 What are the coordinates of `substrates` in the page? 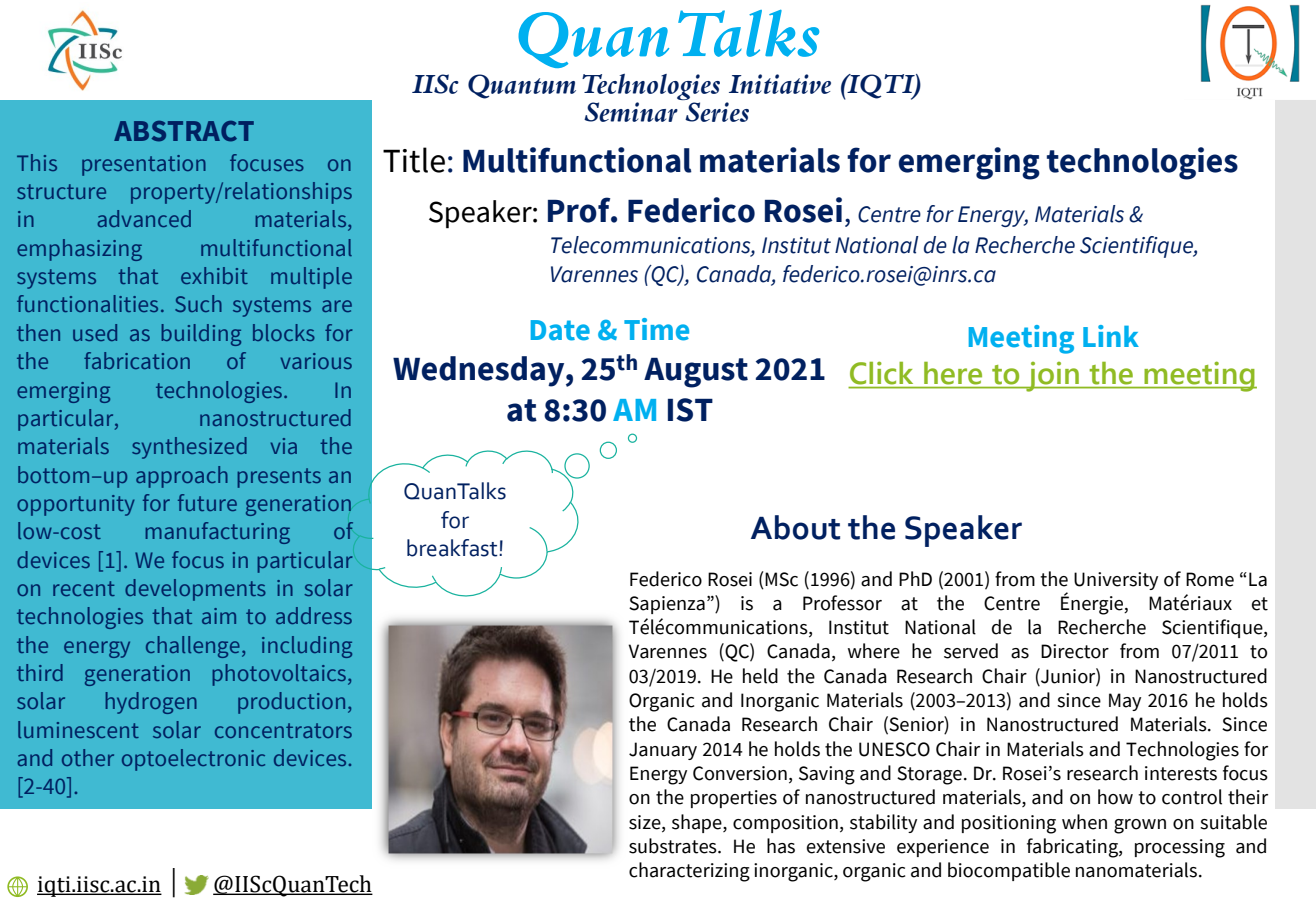 It's located at (674, 846).
